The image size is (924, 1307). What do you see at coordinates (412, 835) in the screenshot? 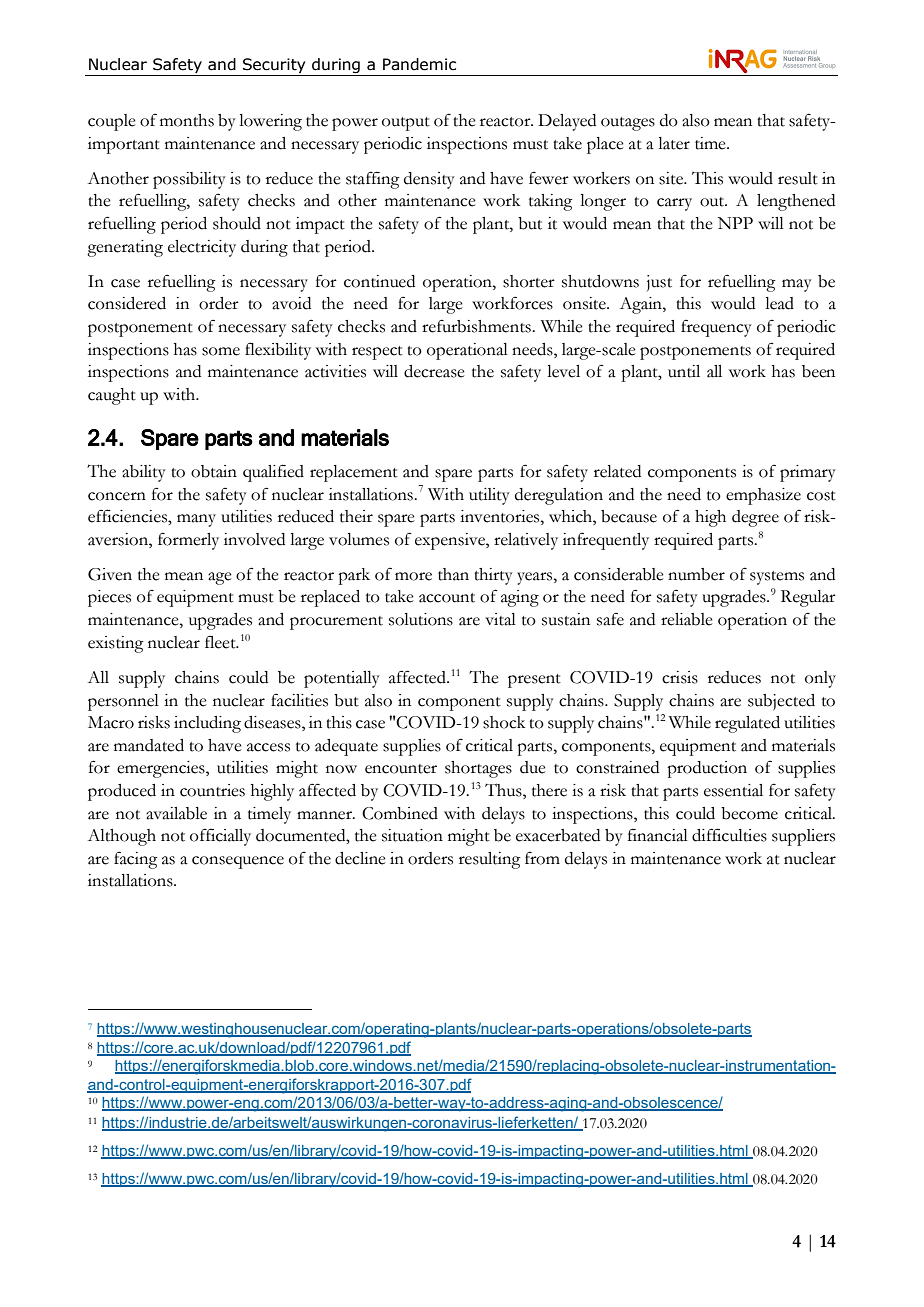
I see `situation` at bounding box center [412, 835].
